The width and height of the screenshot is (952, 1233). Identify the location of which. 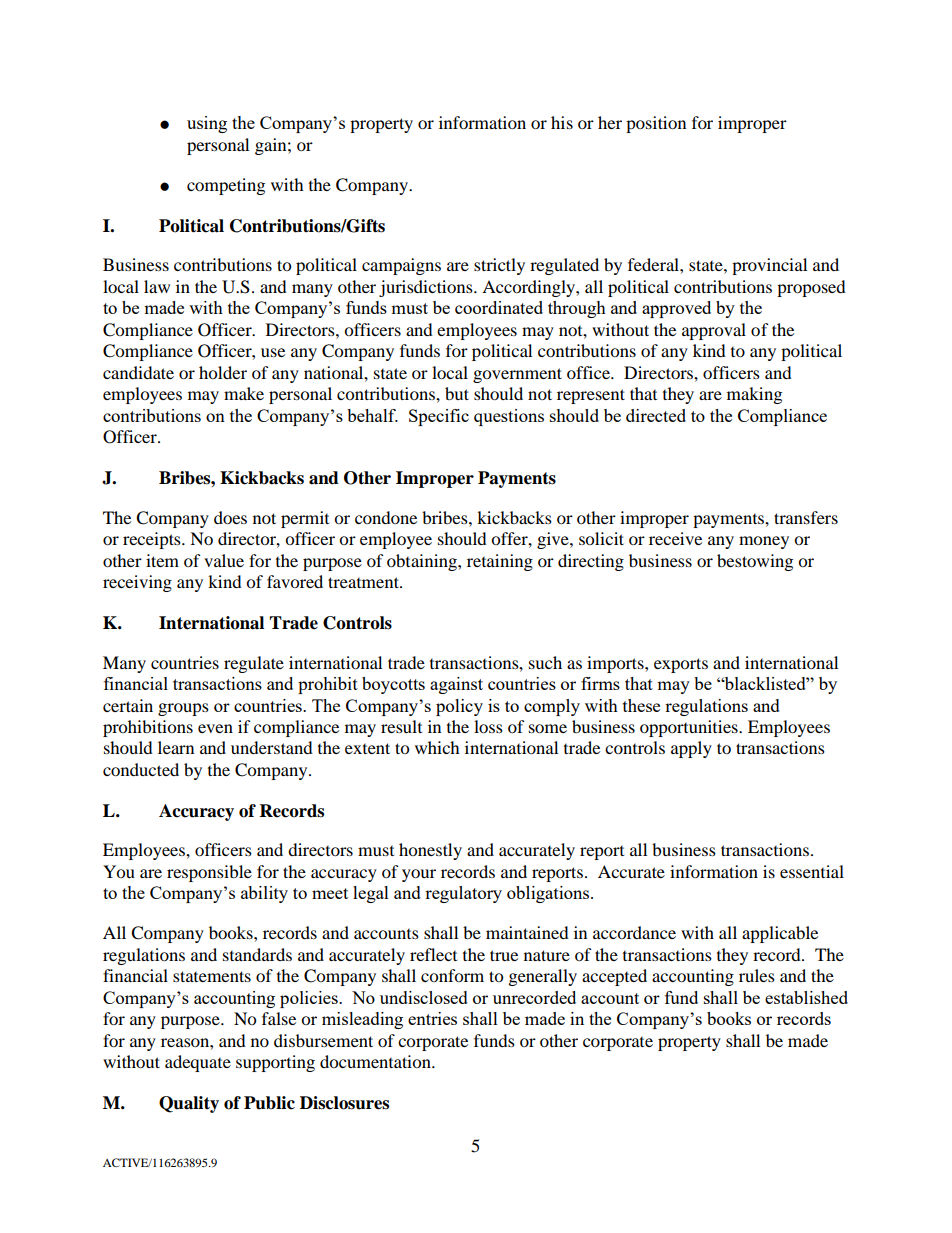
(437, 747).
